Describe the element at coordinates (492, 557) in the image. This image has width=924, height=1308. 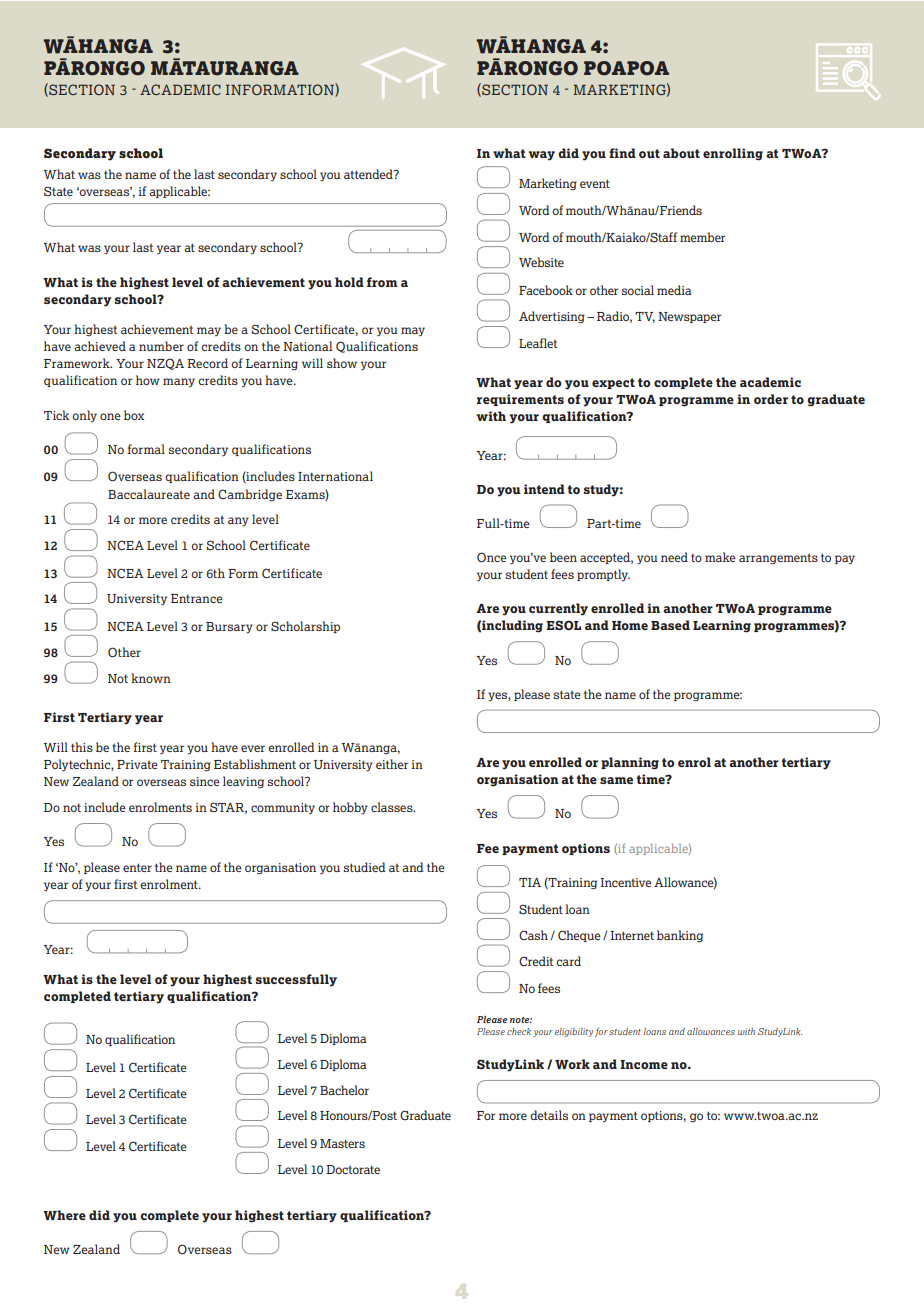
I see `Once` at that location.
